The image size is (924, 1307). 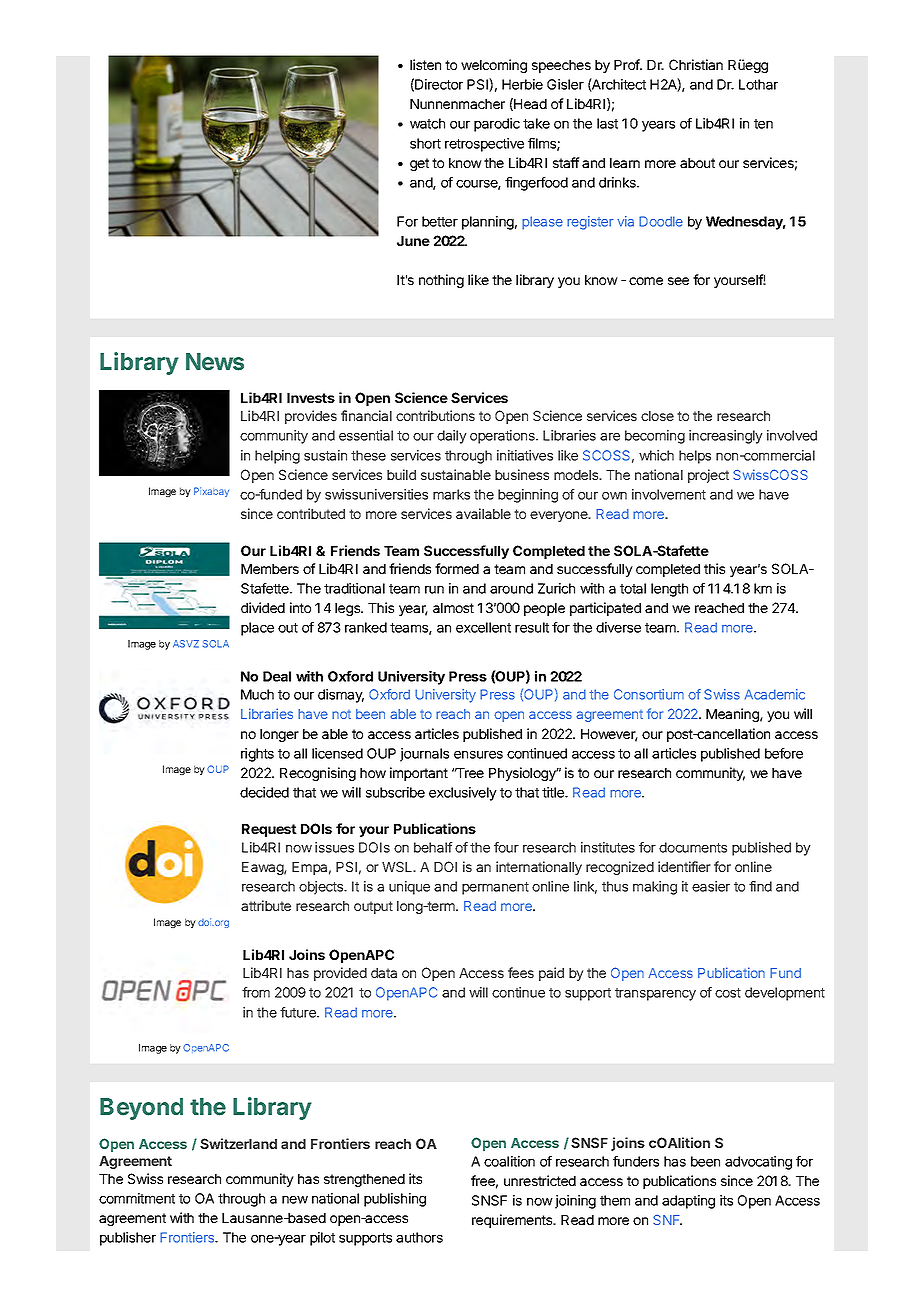 What do you see at coordinates (215, 362) in the screenshot?
I see `News` at bounding box center [215, 362].
